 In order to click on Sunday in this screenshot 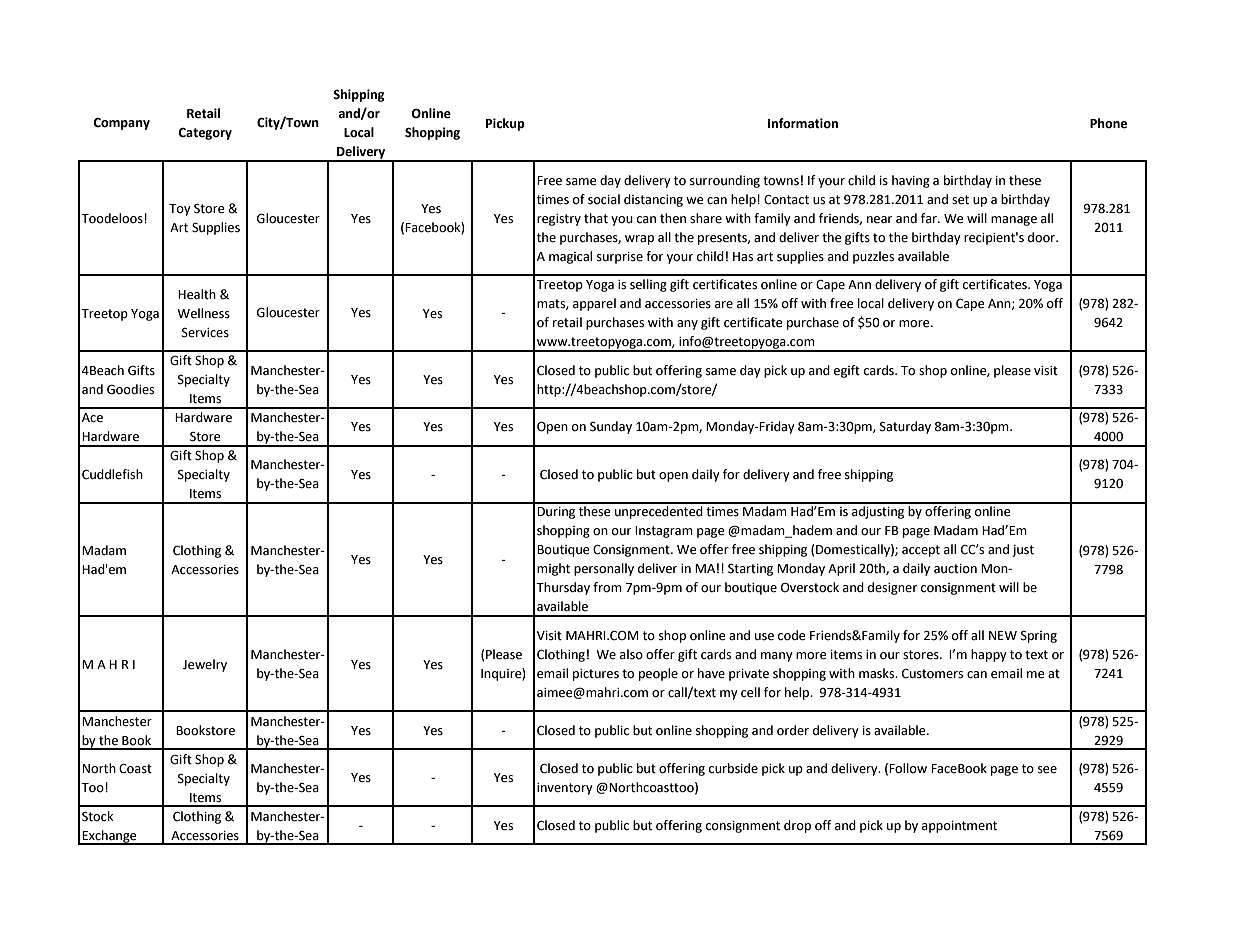, I will do `click(611, 427)`.
